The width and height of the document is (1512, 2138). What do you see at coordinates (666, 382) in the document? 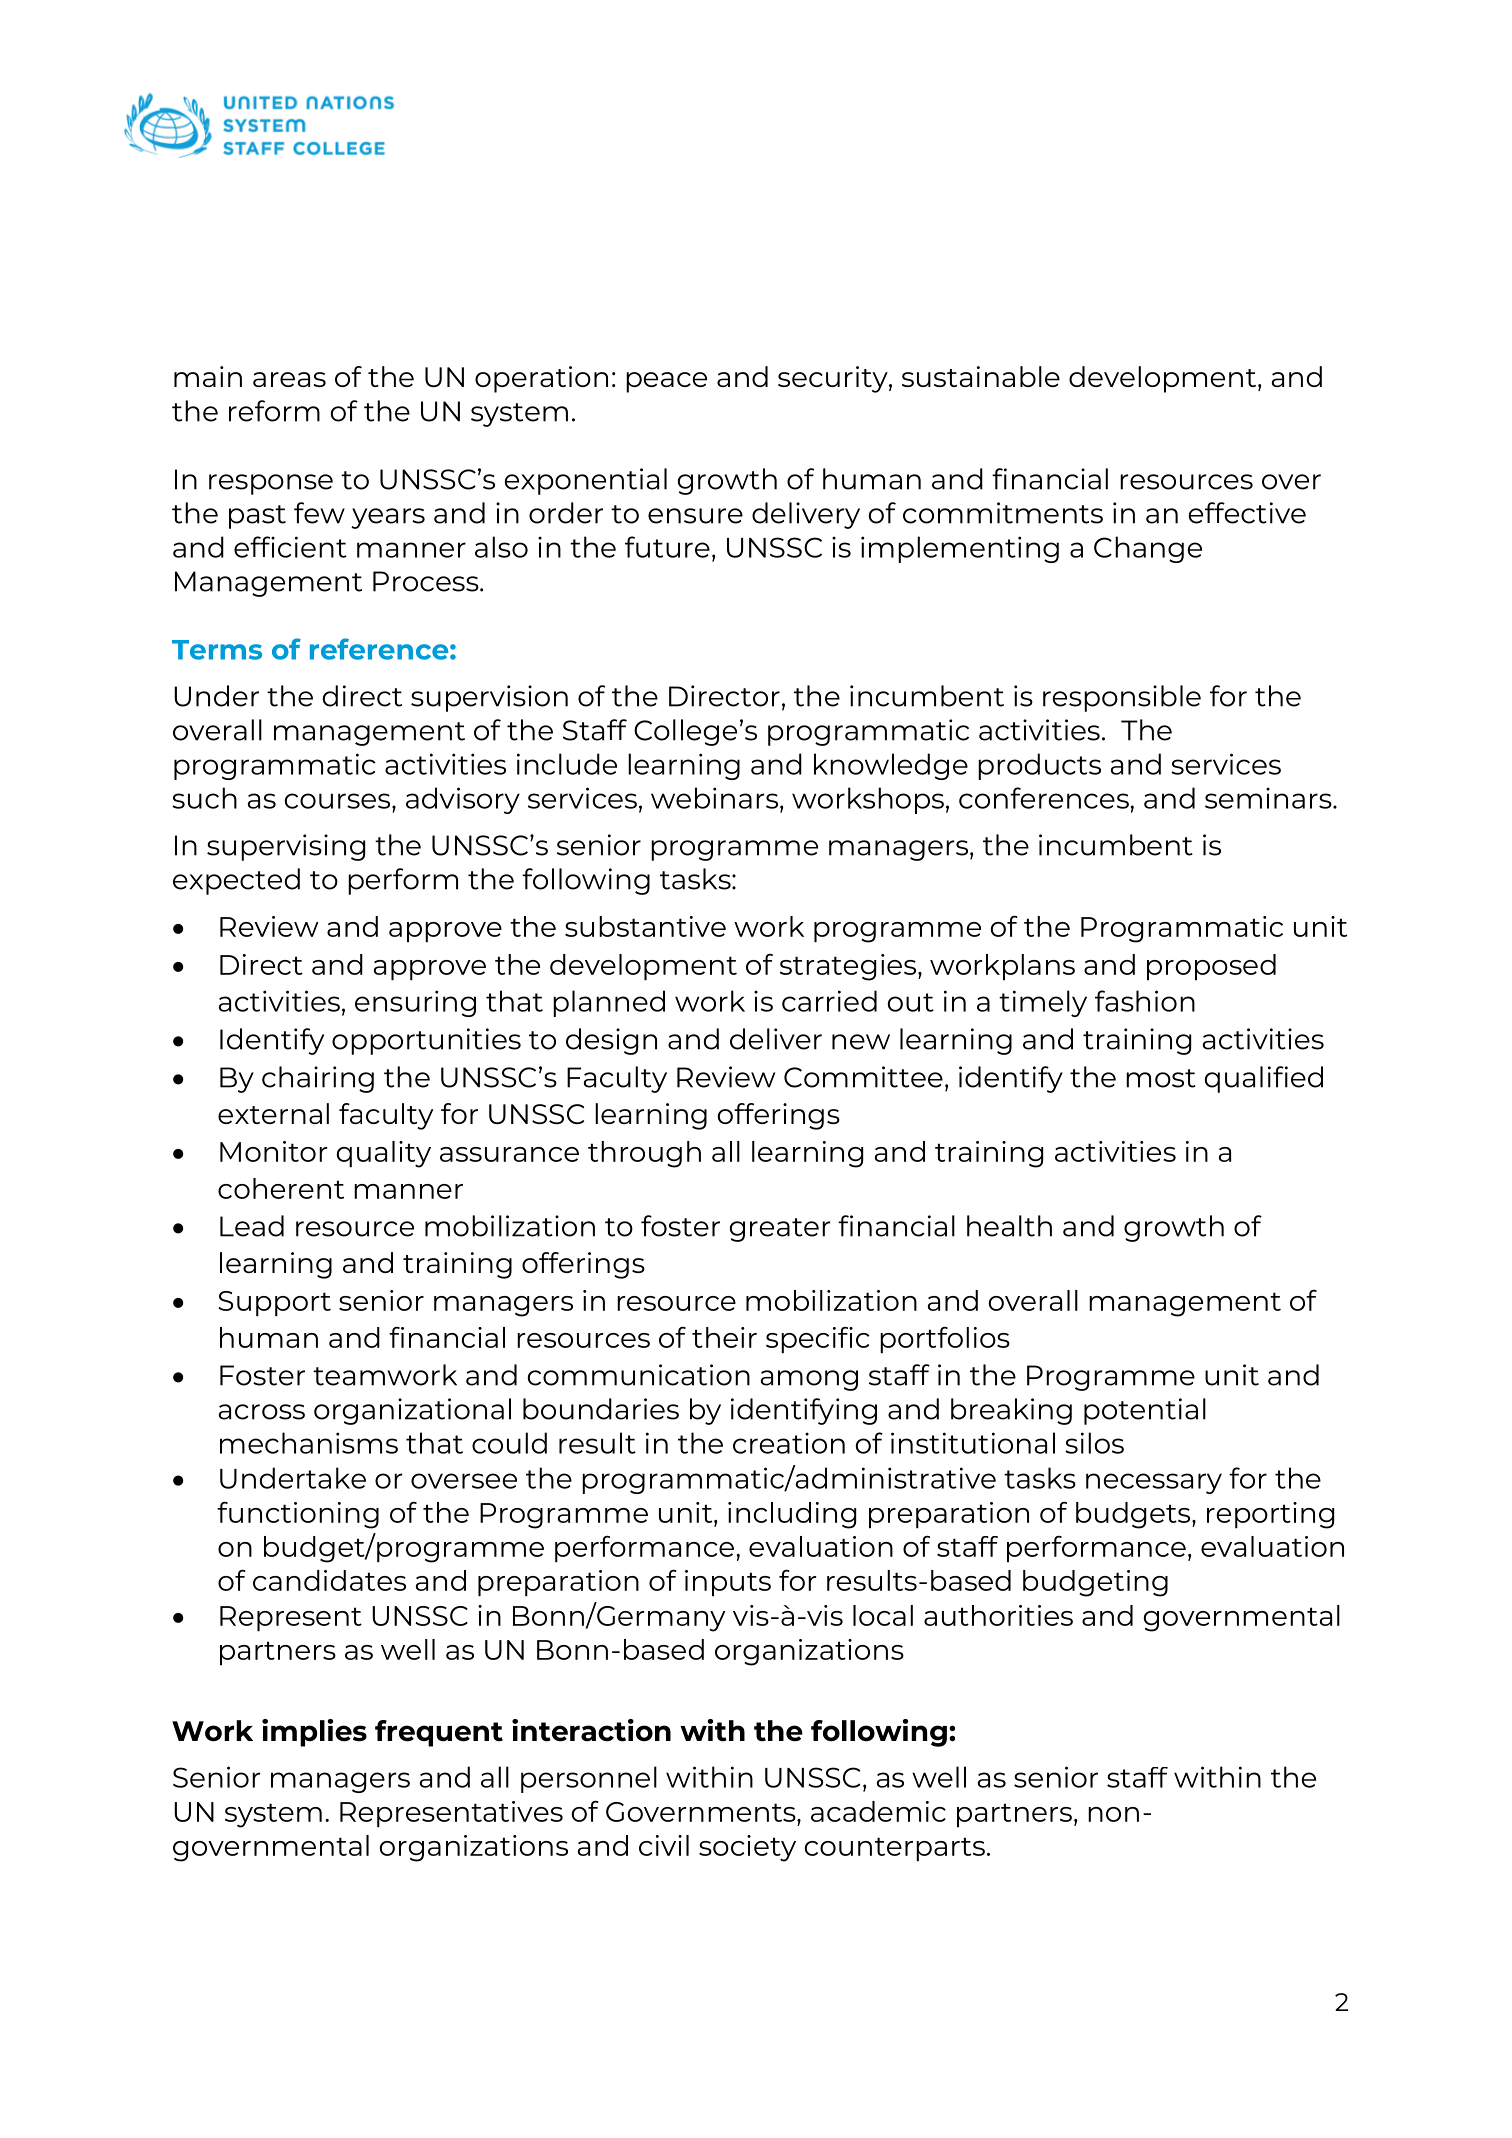
I see `peace` at bounding box center [666, 382].
